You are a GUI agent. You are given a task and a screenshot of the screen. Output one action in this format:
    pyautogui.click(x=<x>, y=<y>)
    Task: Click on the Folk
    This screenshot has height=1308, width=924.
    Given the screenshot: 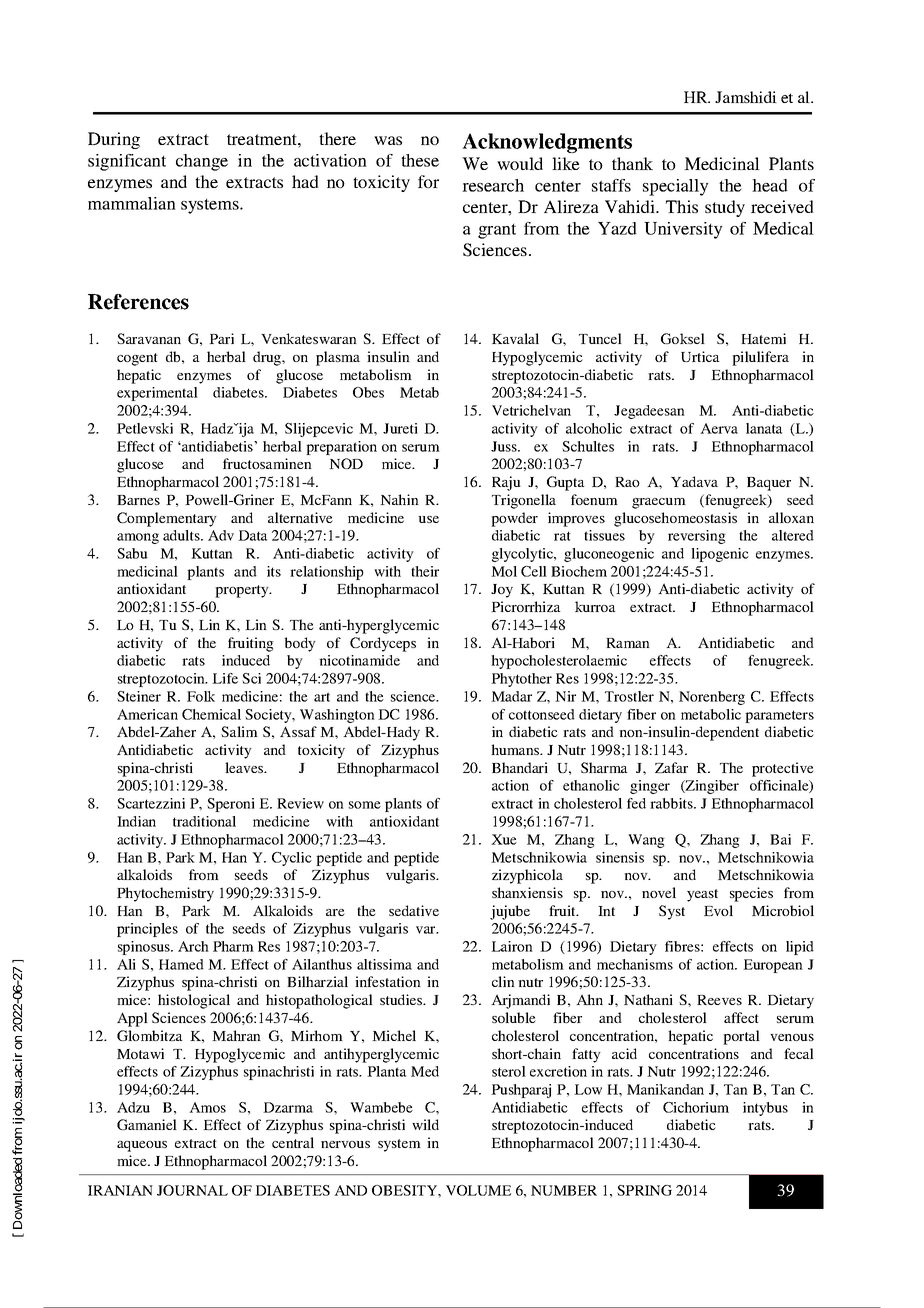 What is the action you would take?
    pyautogui.click(x=201, y=696)
